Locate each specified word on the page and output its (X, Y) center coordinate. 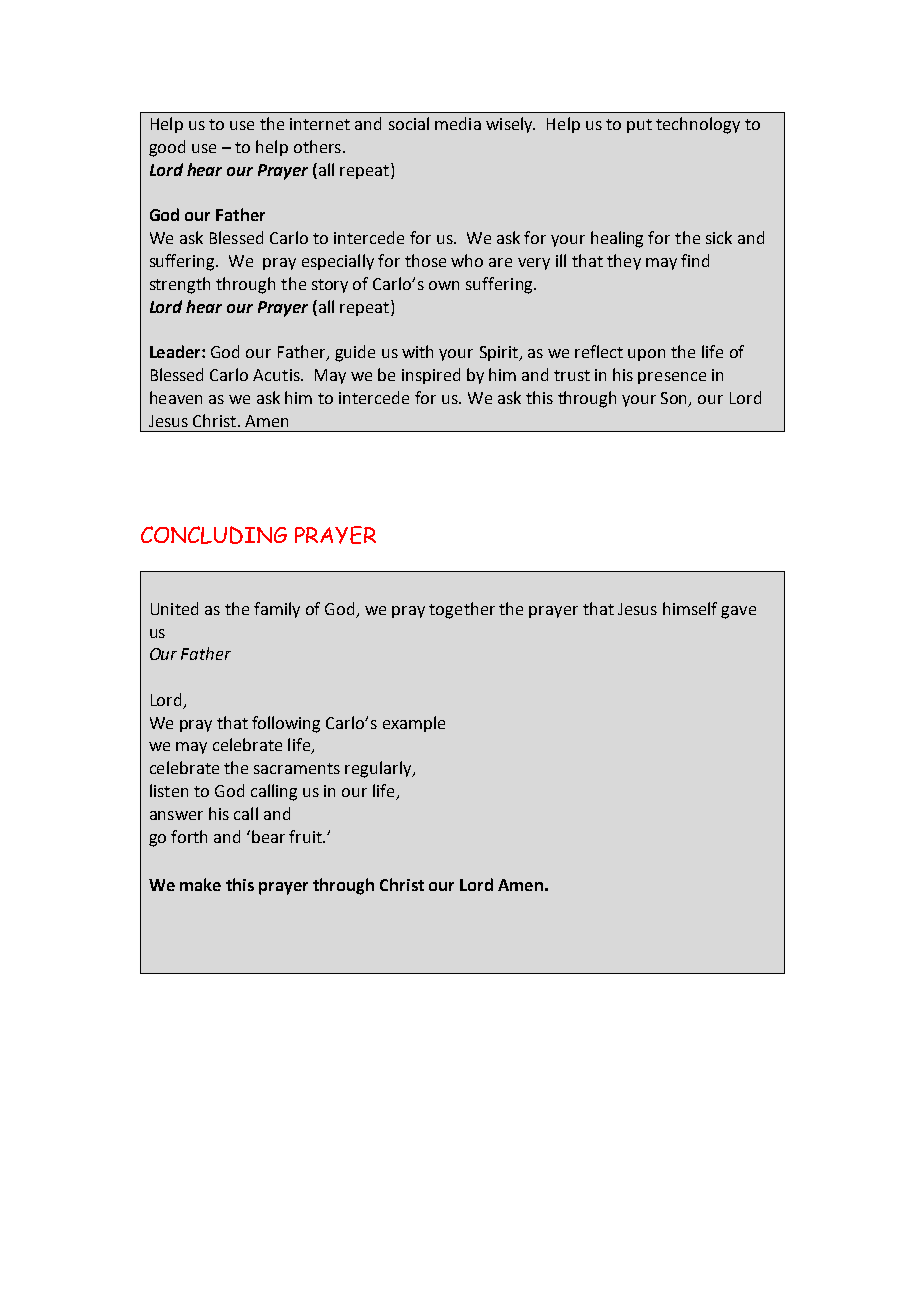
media (458, 123)
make (200, 884)
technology (698, 125)
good (167, 148)
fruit (306, 836)
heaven (176, 397)
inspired (431, 376)
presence (672, 378)
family (277, 610)
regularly (379, 769)
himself (690, 608)
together (462, 610)
